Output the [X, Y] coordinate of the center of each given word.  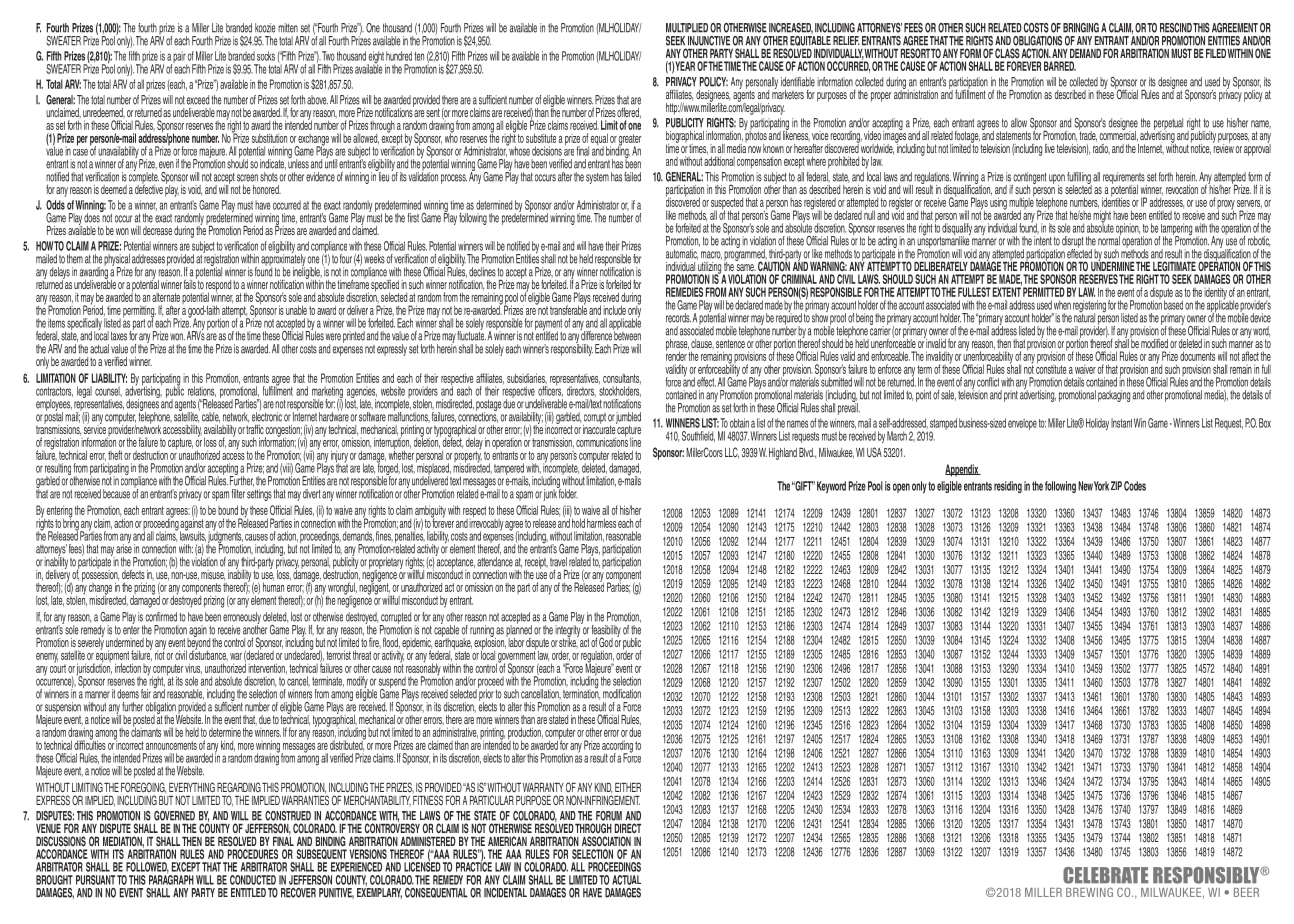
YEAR [685, 66]
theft [115, 455]
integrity [568, 631]
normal [1109, 240]
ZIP [1116, 485]
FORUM [609, 816]
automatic [682, 254]
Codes [1135, 486]
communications [602, 441]
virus [193, 668]
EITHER [628, 787]
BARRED [1060, 66]
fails [190, 283]
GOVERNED [174, 816]
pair [180, 58]
